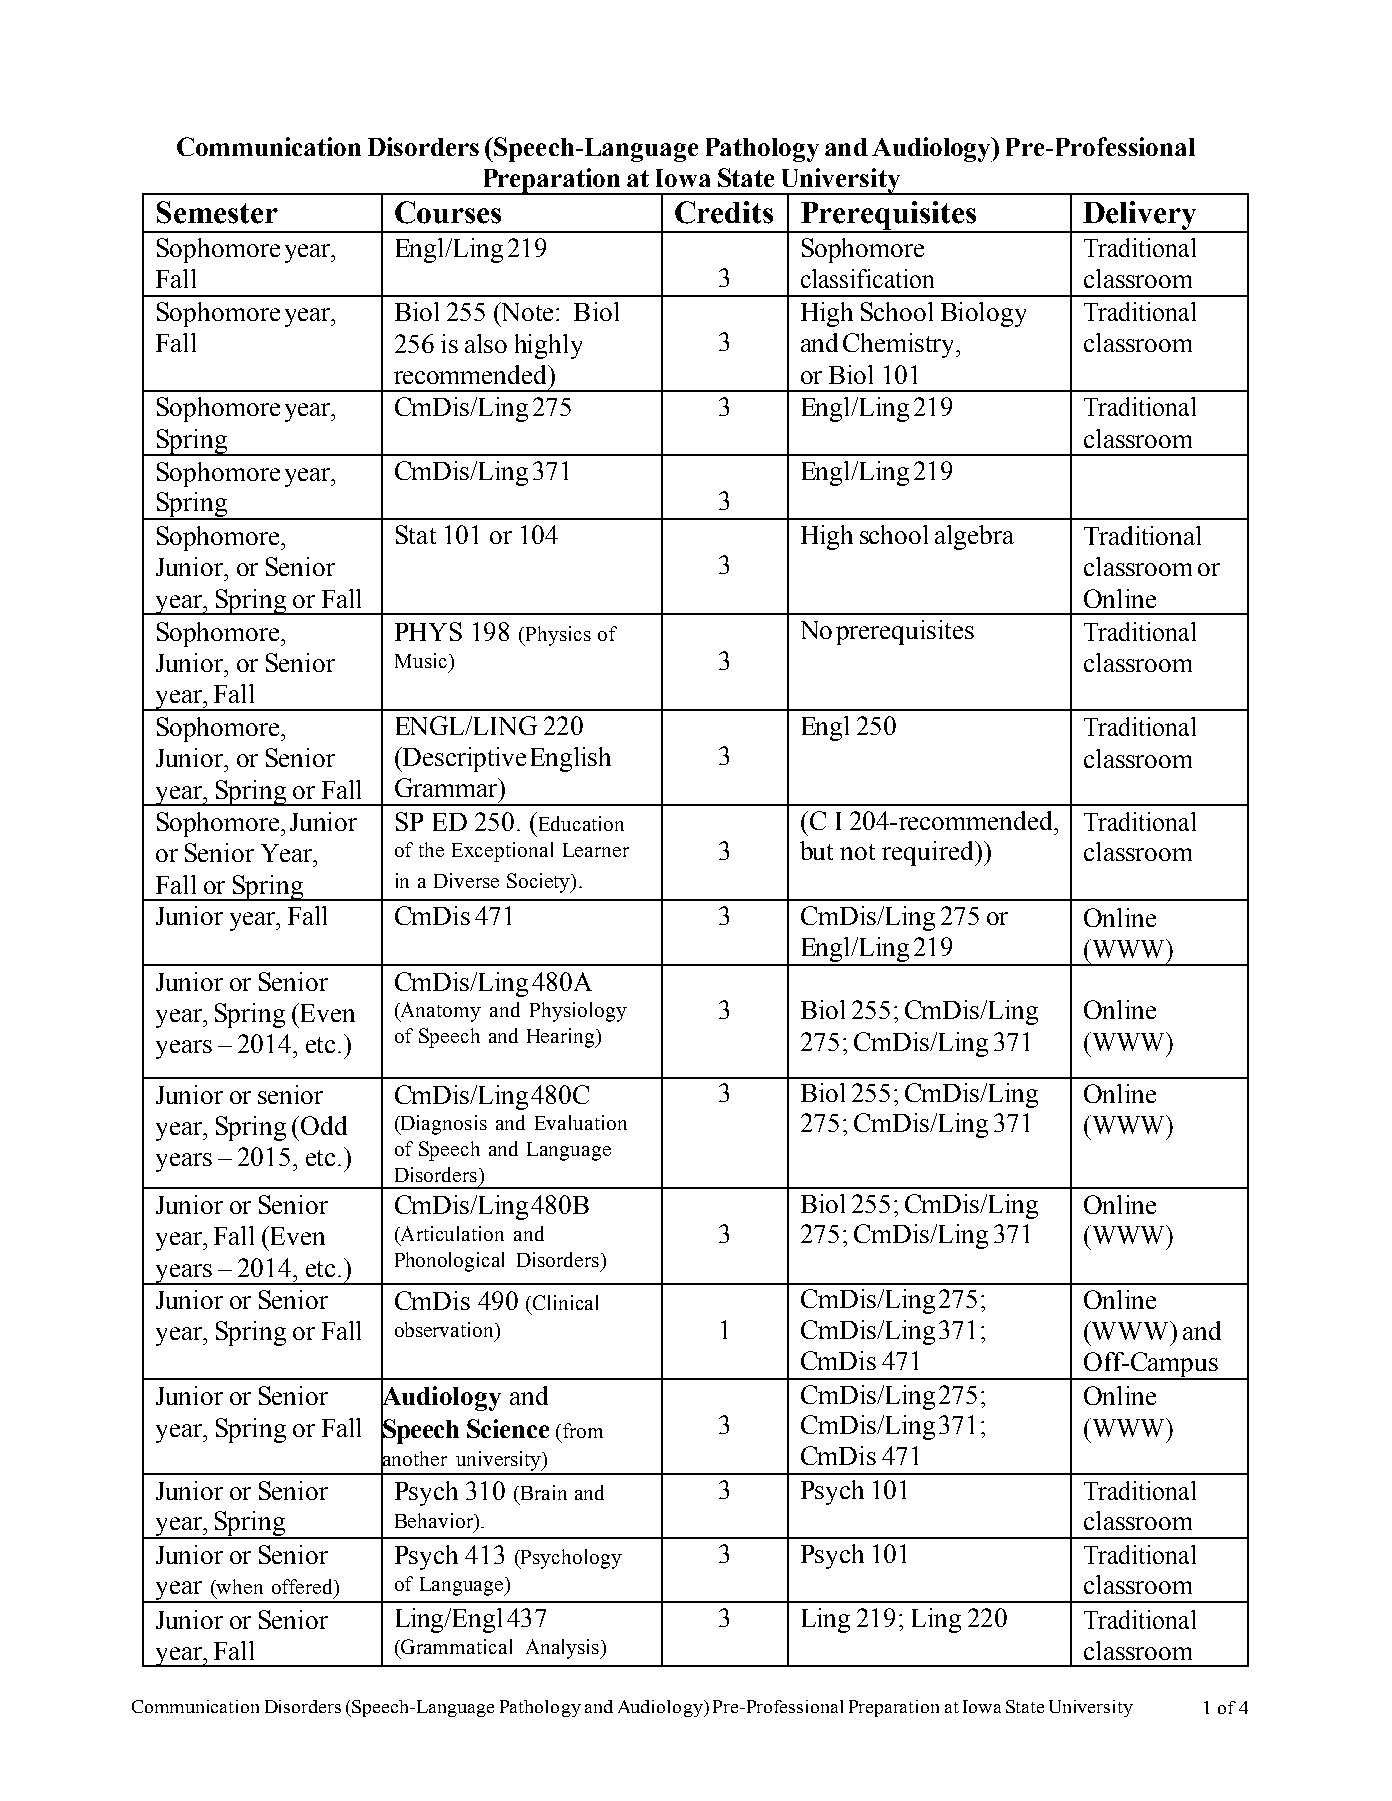  What do you see at coordinates (421, 660) in the screenshot?
I see `Music` at bounding box center [421, 660].
